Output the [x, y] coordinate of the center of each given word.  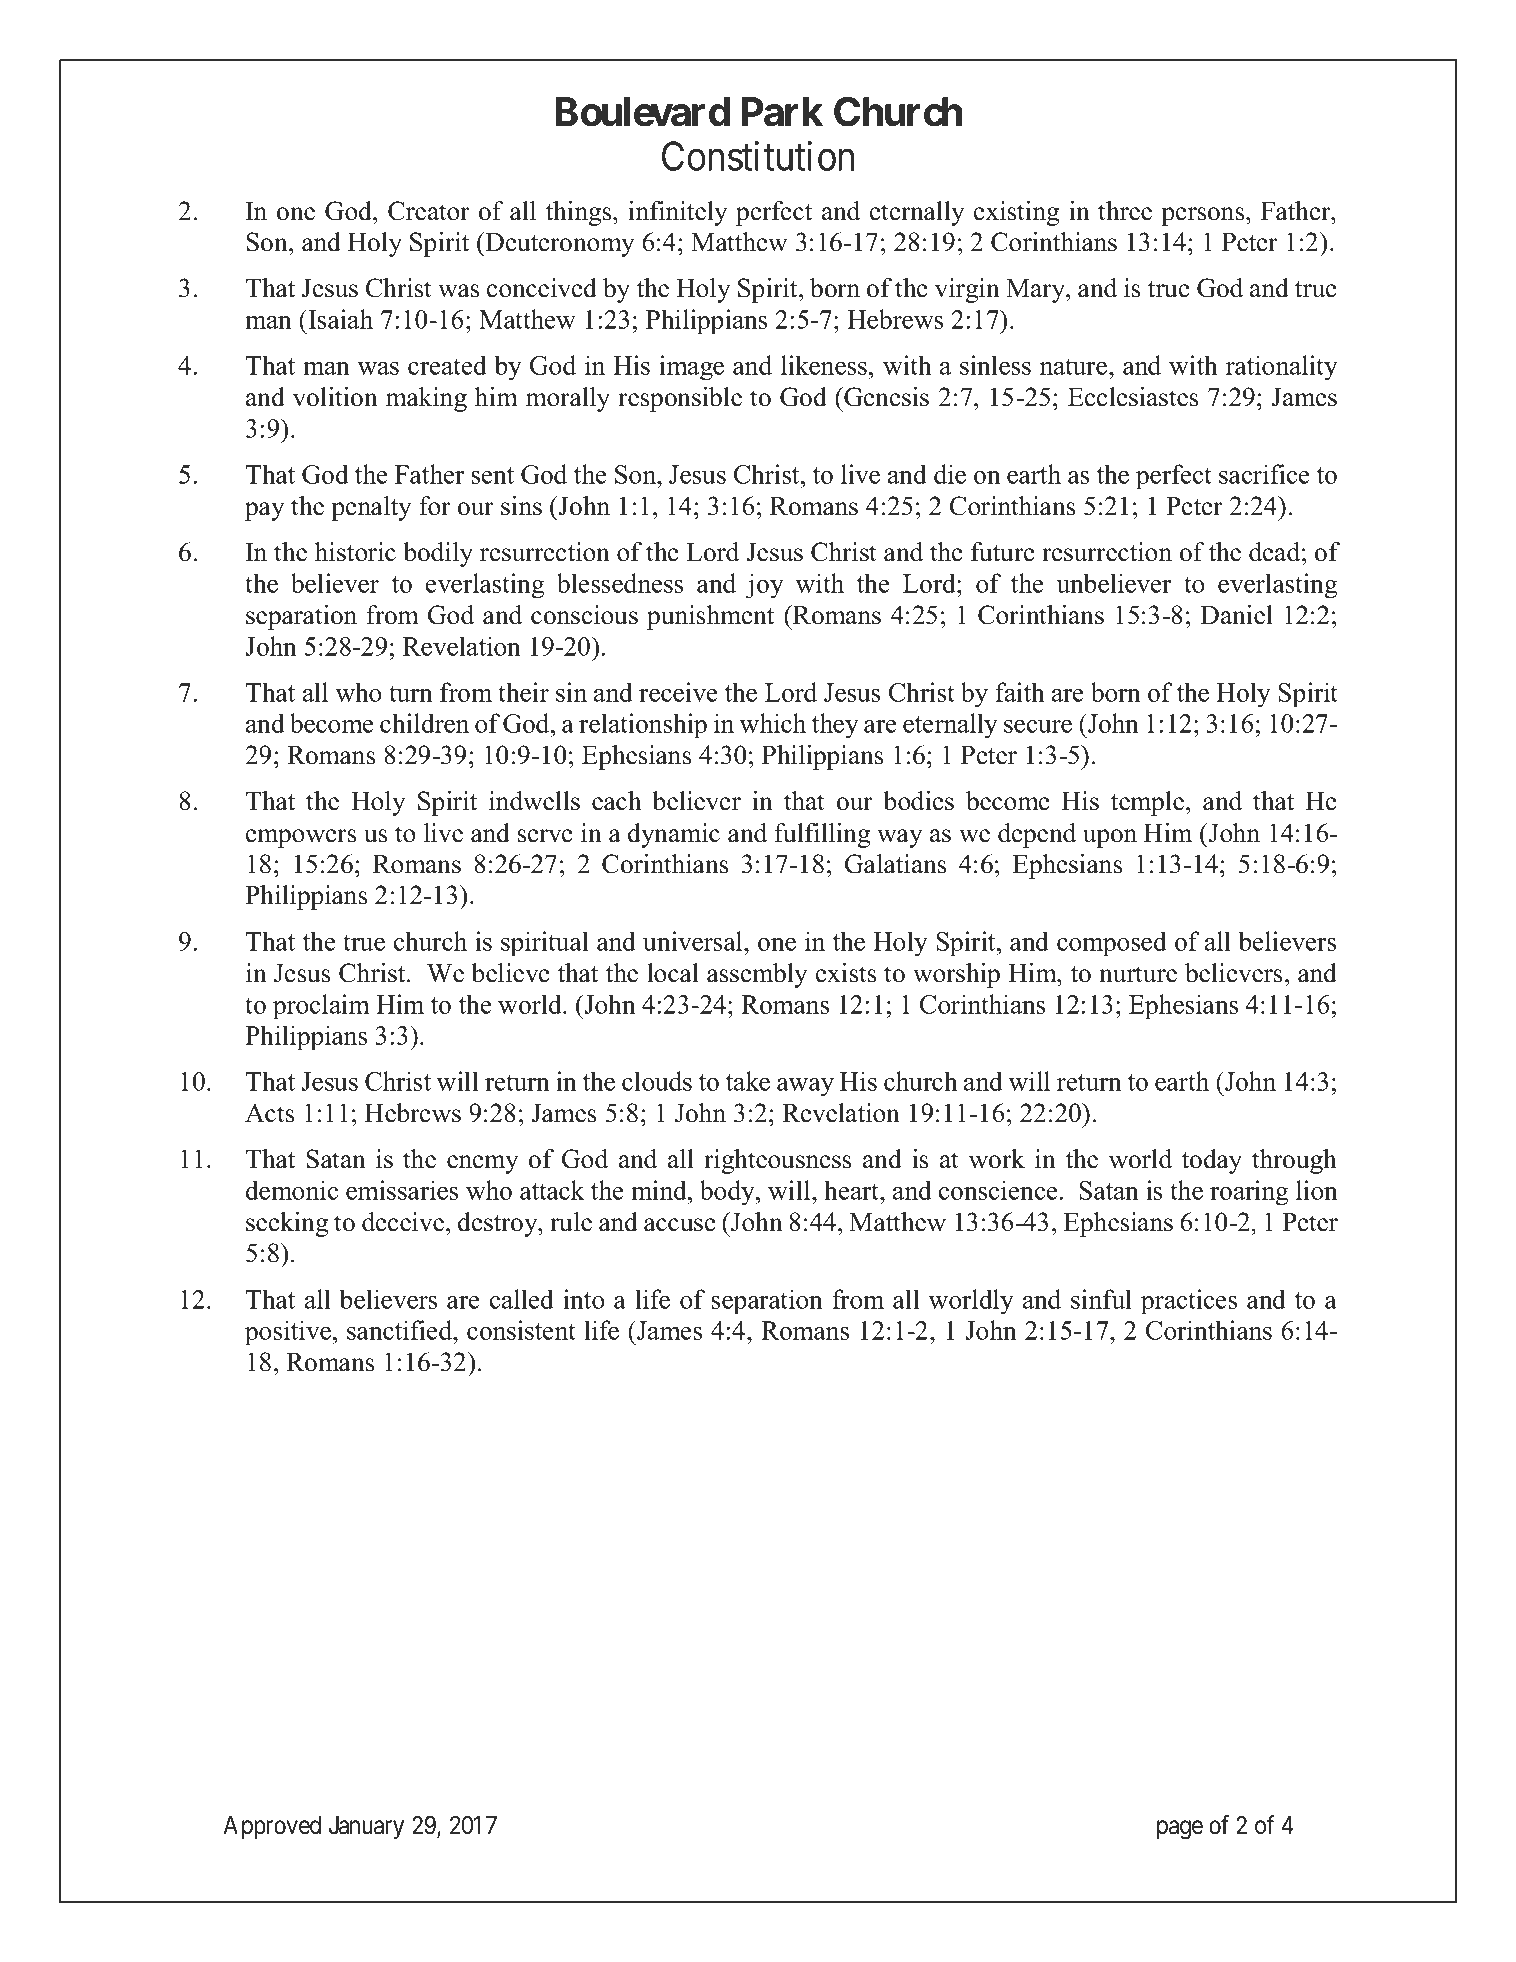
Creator [428, 211]
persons [1204, 216]
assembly [757, 975]
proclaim [321, 1007]
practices [1189, 1302]
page [1180, 1830]
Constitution [758, 156]
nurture [1138, 974]
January [366, 1827]
